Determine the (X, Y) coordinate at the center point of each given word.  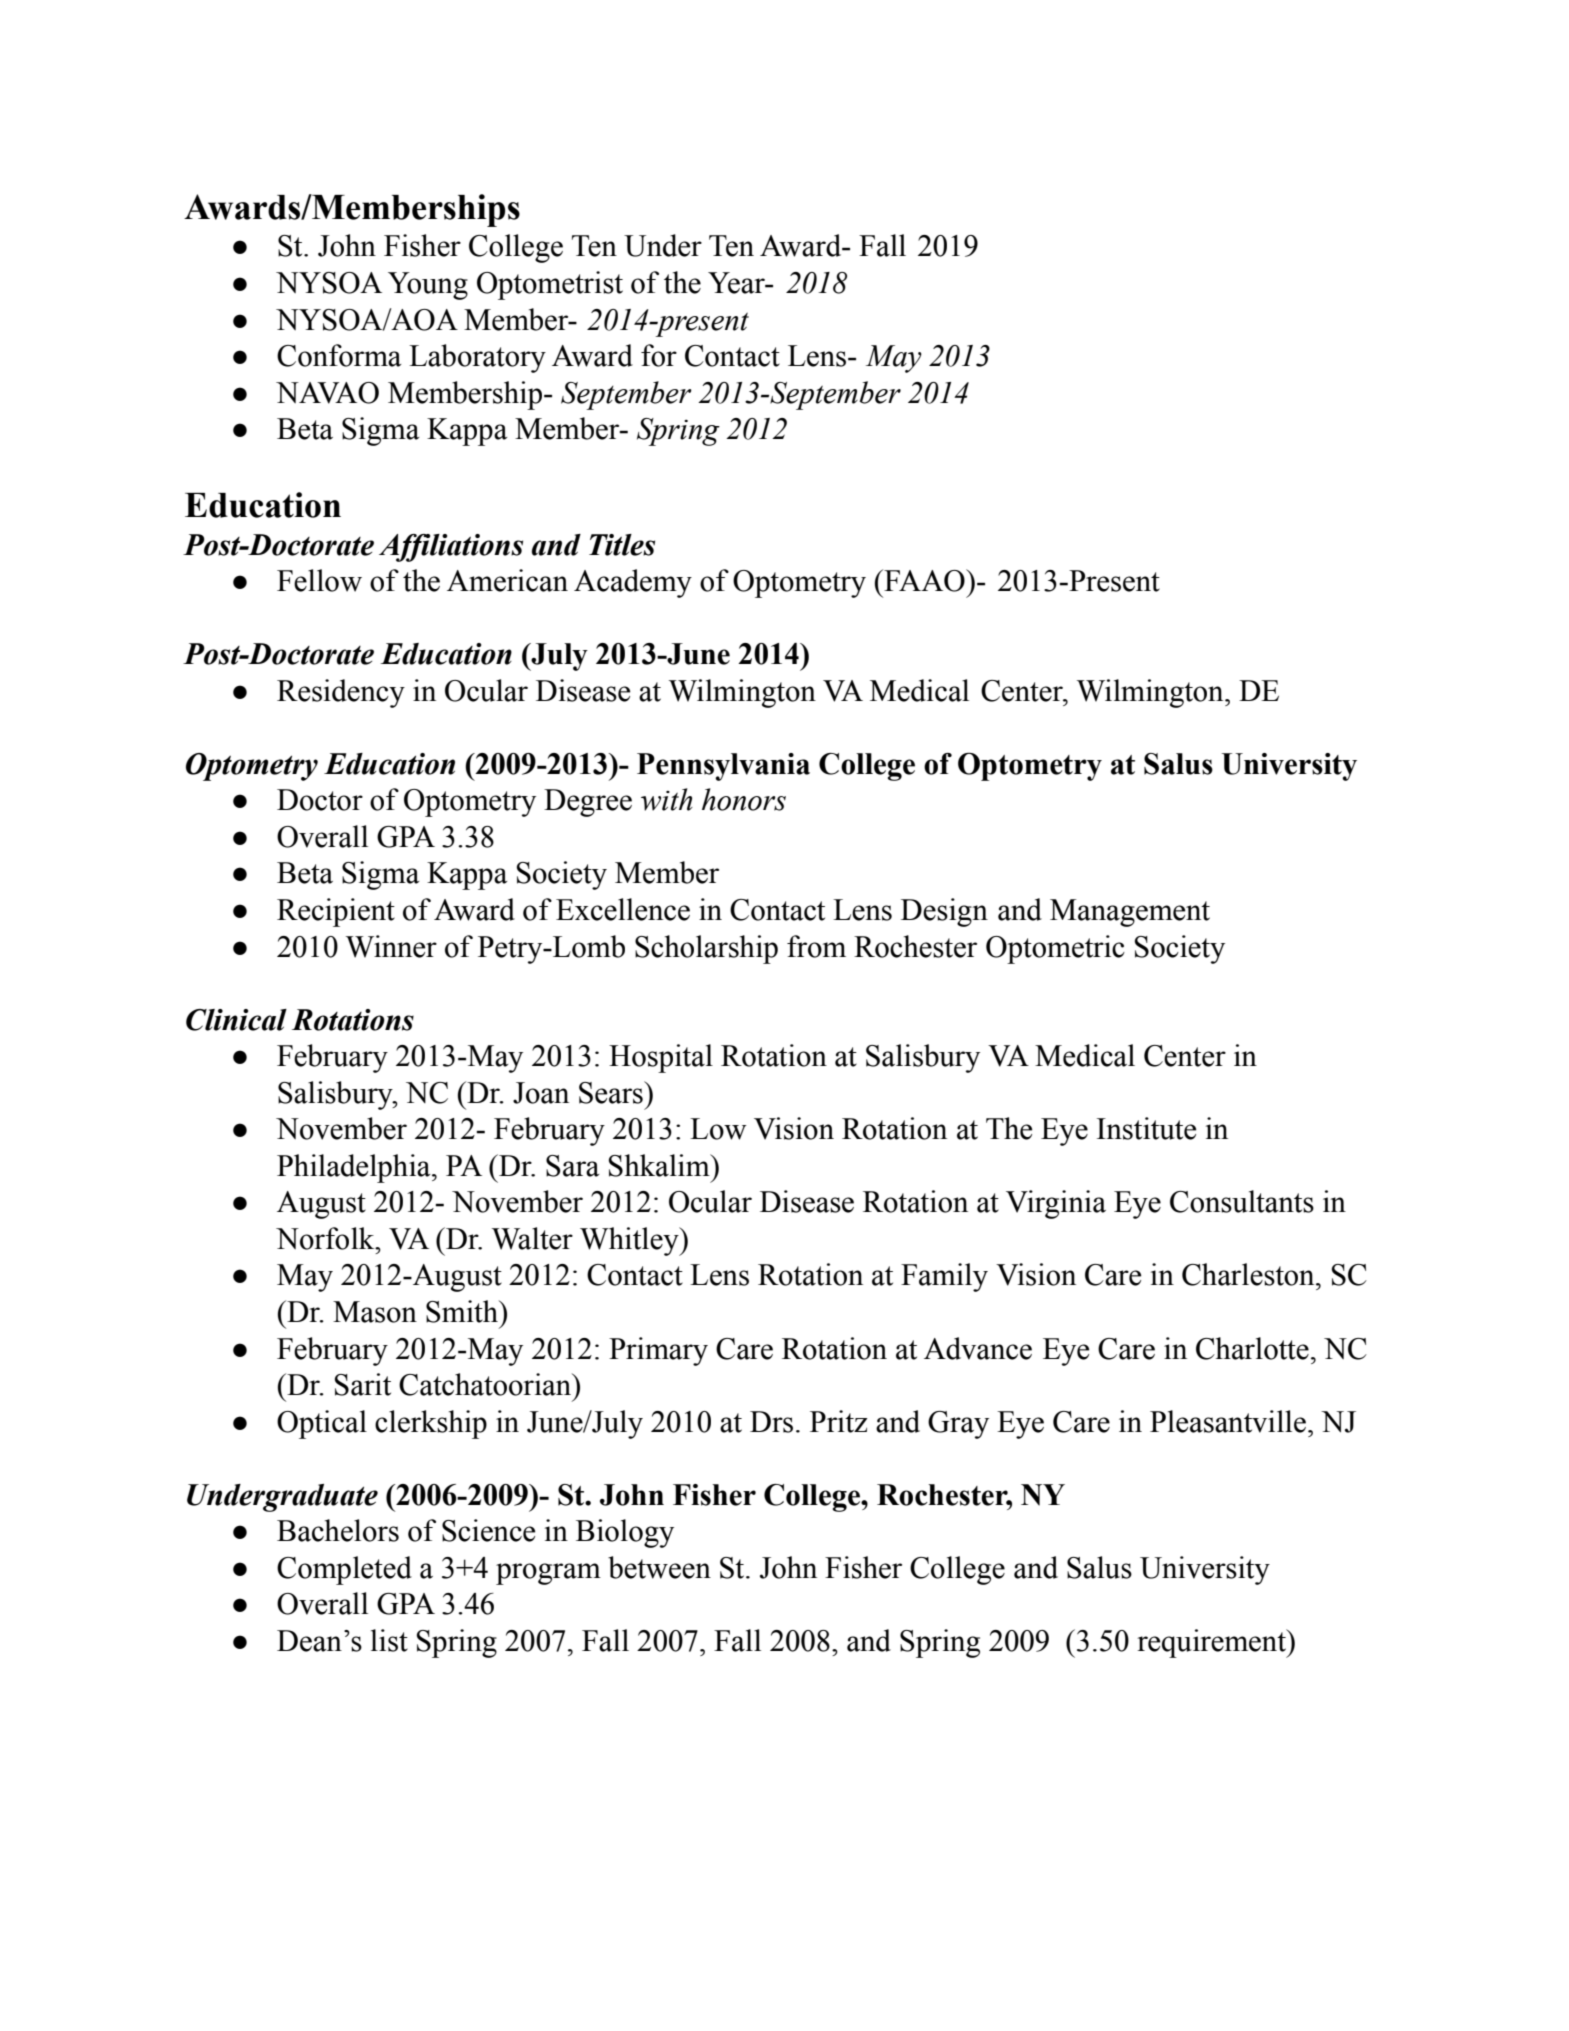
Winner (391, 946)
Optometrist (550, 285)
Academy (633, 583)
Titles (622, 545)
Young (428, 286)
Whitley (630, 1241)
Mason (375, 1312)
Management (1130, 913)
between (659, 1567)
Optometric (1055, 949)
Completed (344, 1570)
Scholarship (706, 949)
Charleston (1249, 1274)
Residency (341, 693)
